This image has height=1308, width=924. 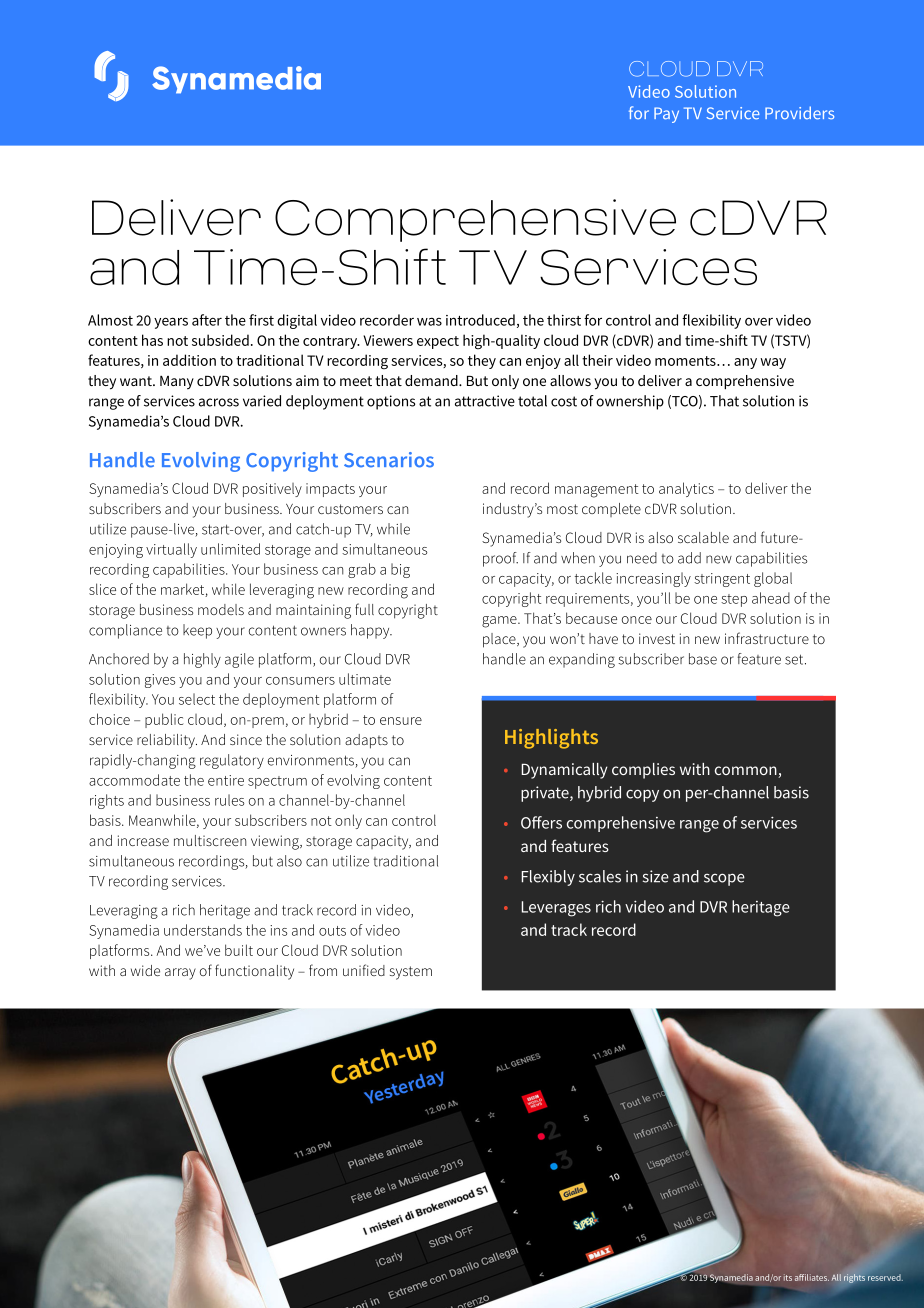 What do you see at coordinates (207, 320) in the image?
I see `after` at bounding box center [207, 320].
